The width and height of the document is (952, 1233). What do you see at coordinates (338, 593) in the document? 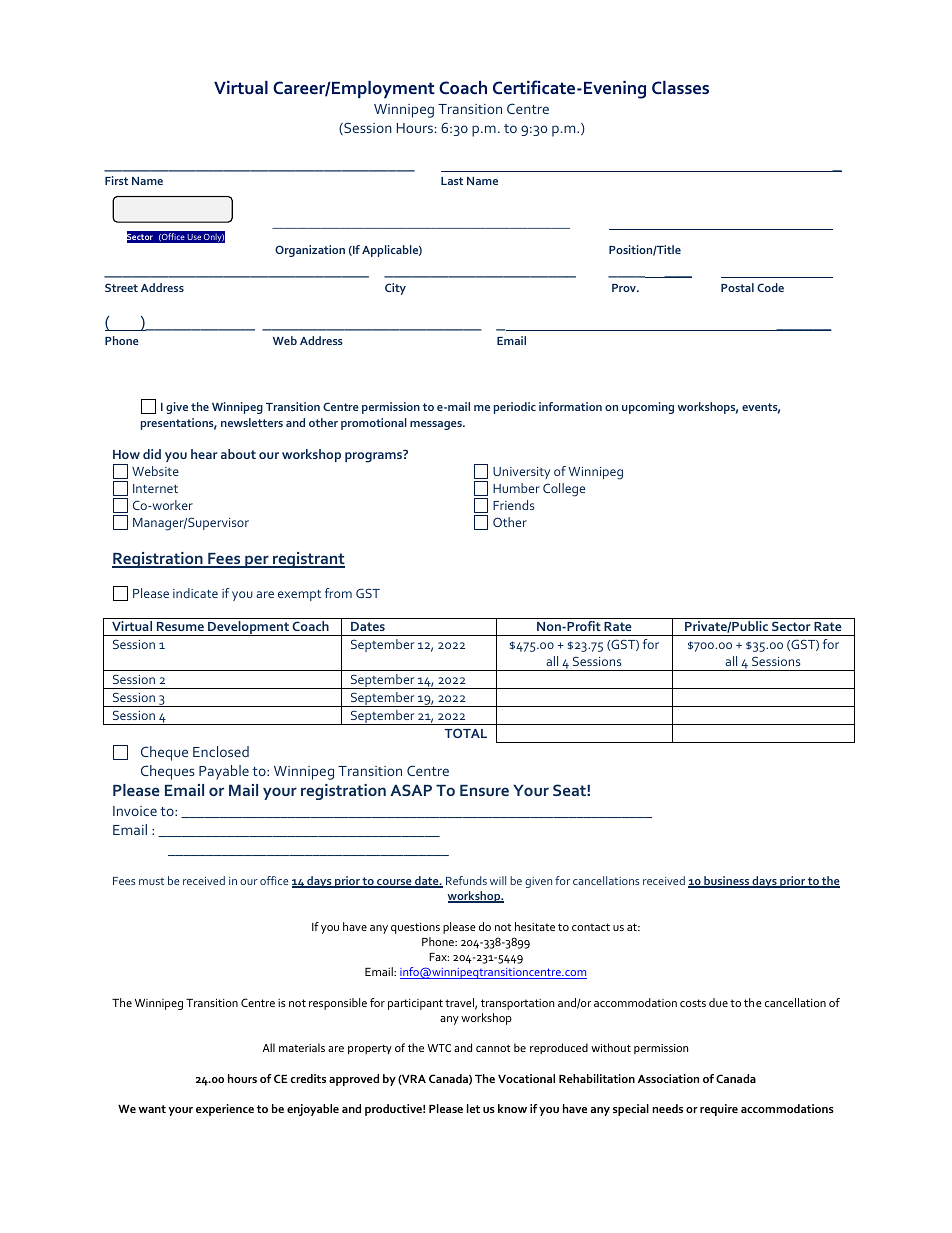
I see `from` at bounding box center [338, 593].
